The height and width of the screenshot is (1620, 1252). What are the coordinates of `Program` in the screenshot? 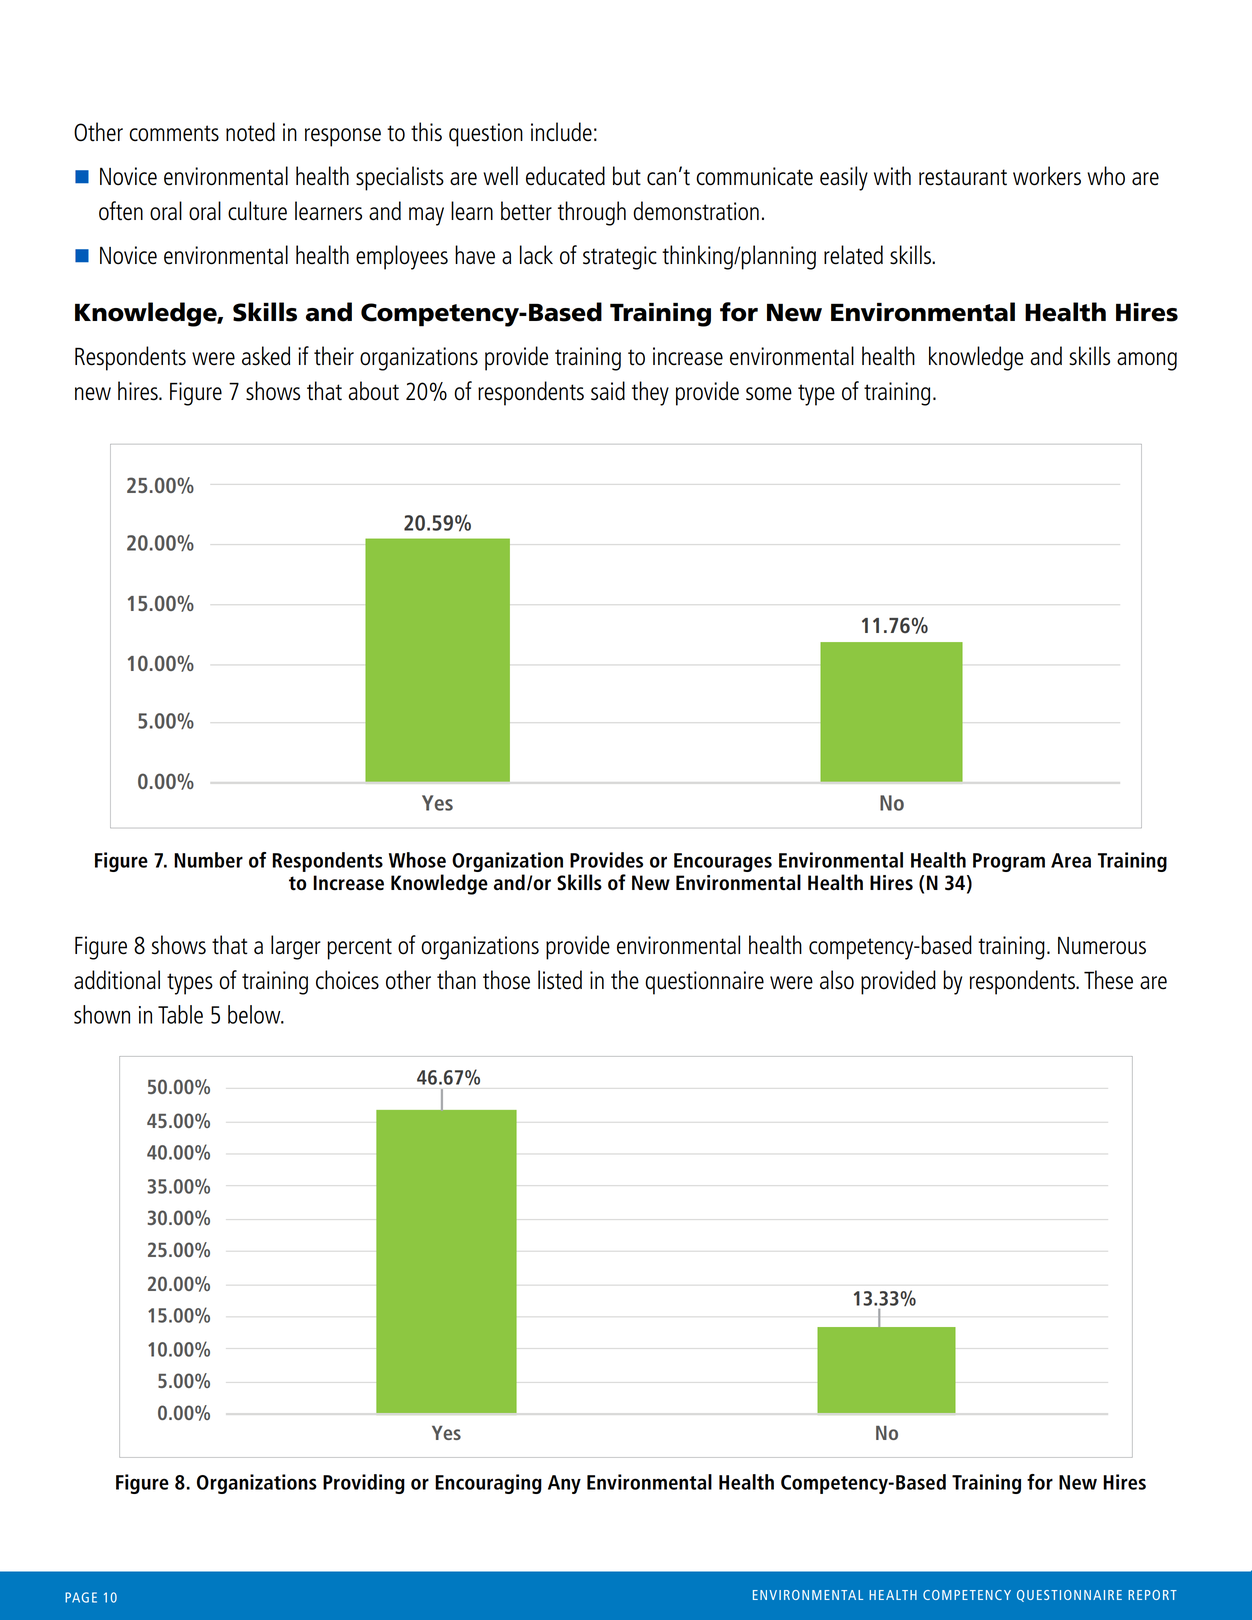 It's located at (1009, 862).
